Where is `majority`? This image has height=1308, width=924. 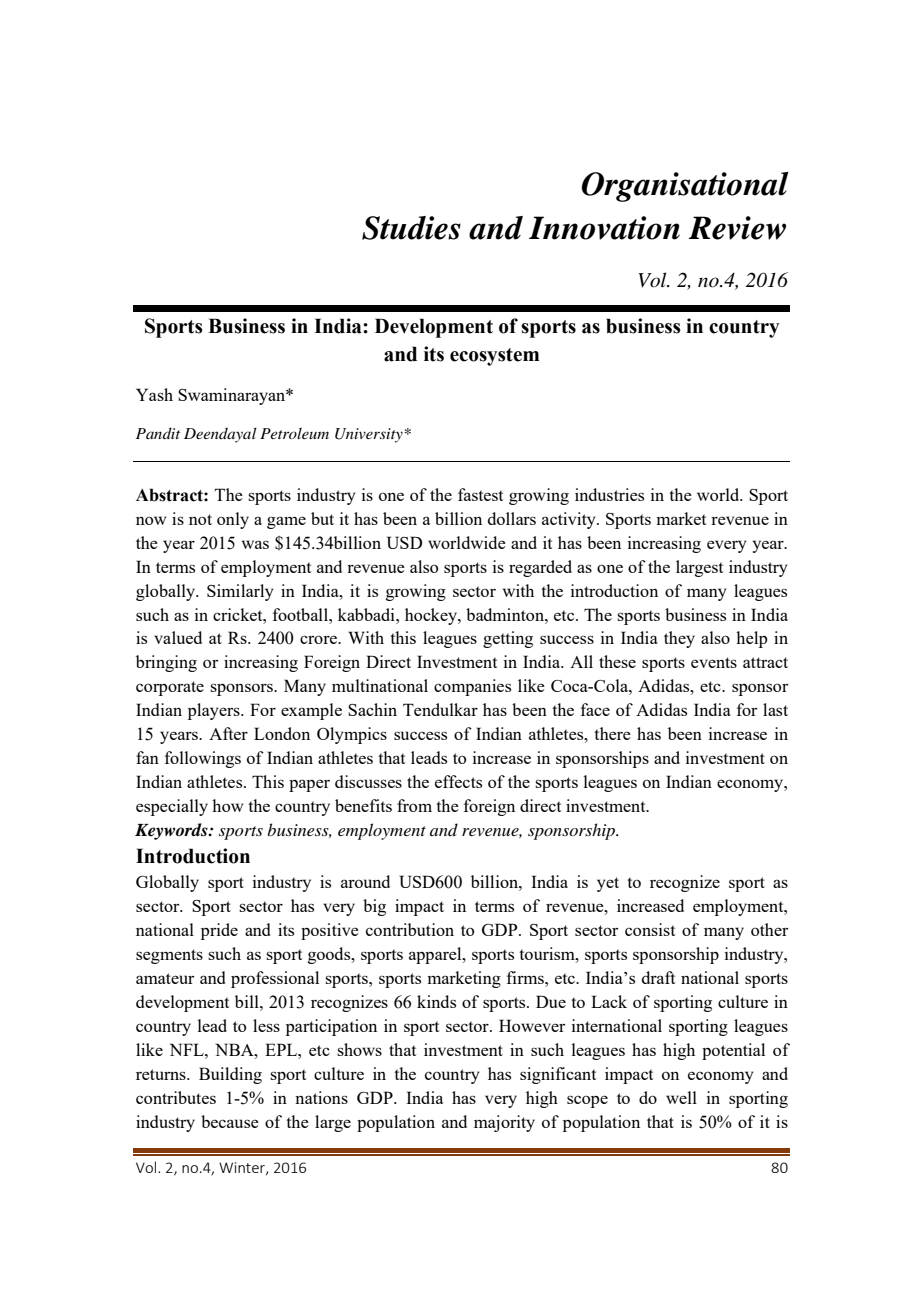 majority is located at coordinates (504, 1123).
